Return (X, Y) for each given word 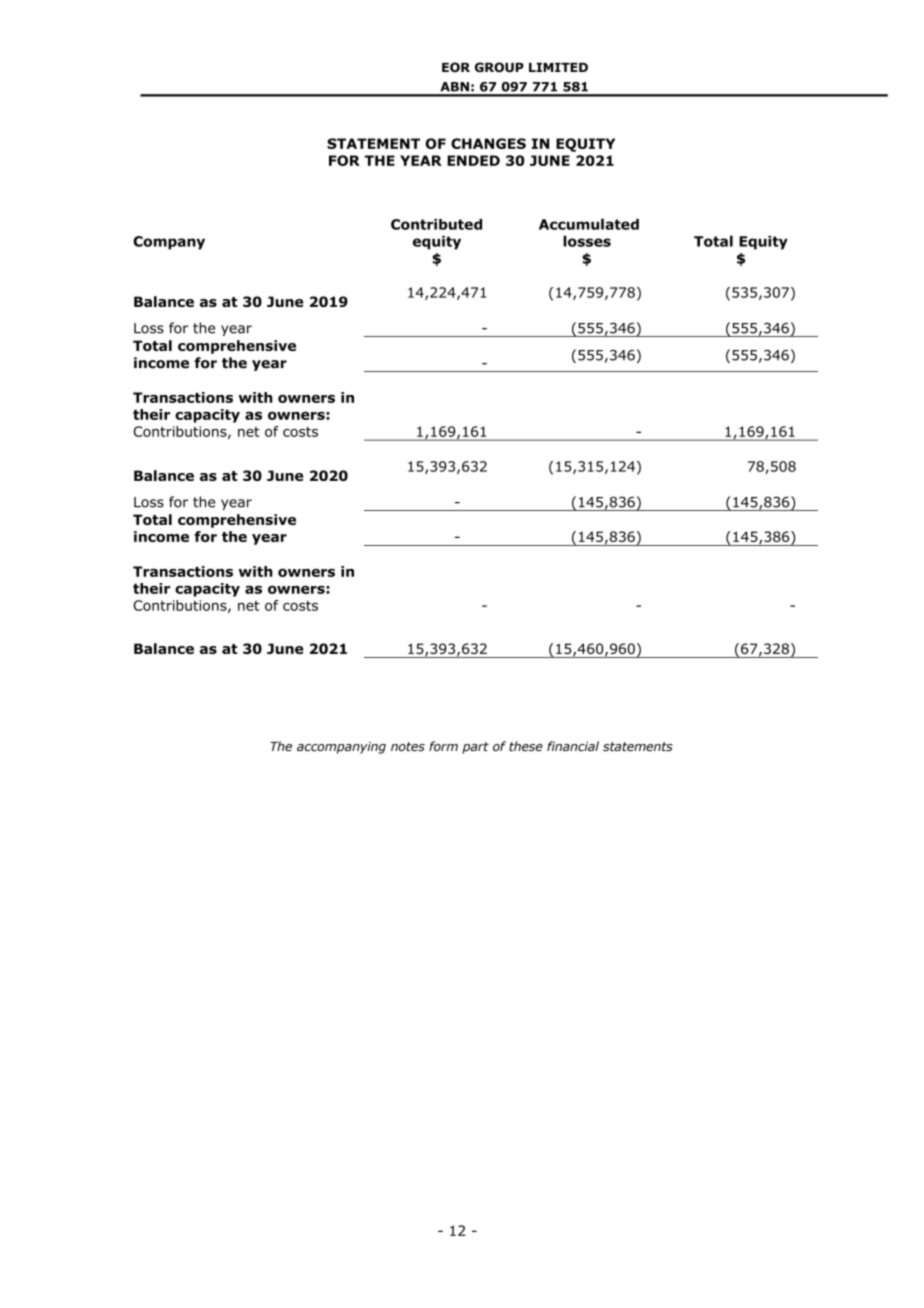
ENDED (473, 160)
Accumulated (589, 224)
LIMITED (558, 67)
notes (408, 747)
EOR (456, 67)
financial (573, 746)
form (443, 746)
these (526, 746)
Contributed (436, 224)
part (475, 748)
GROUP (499, 67)
